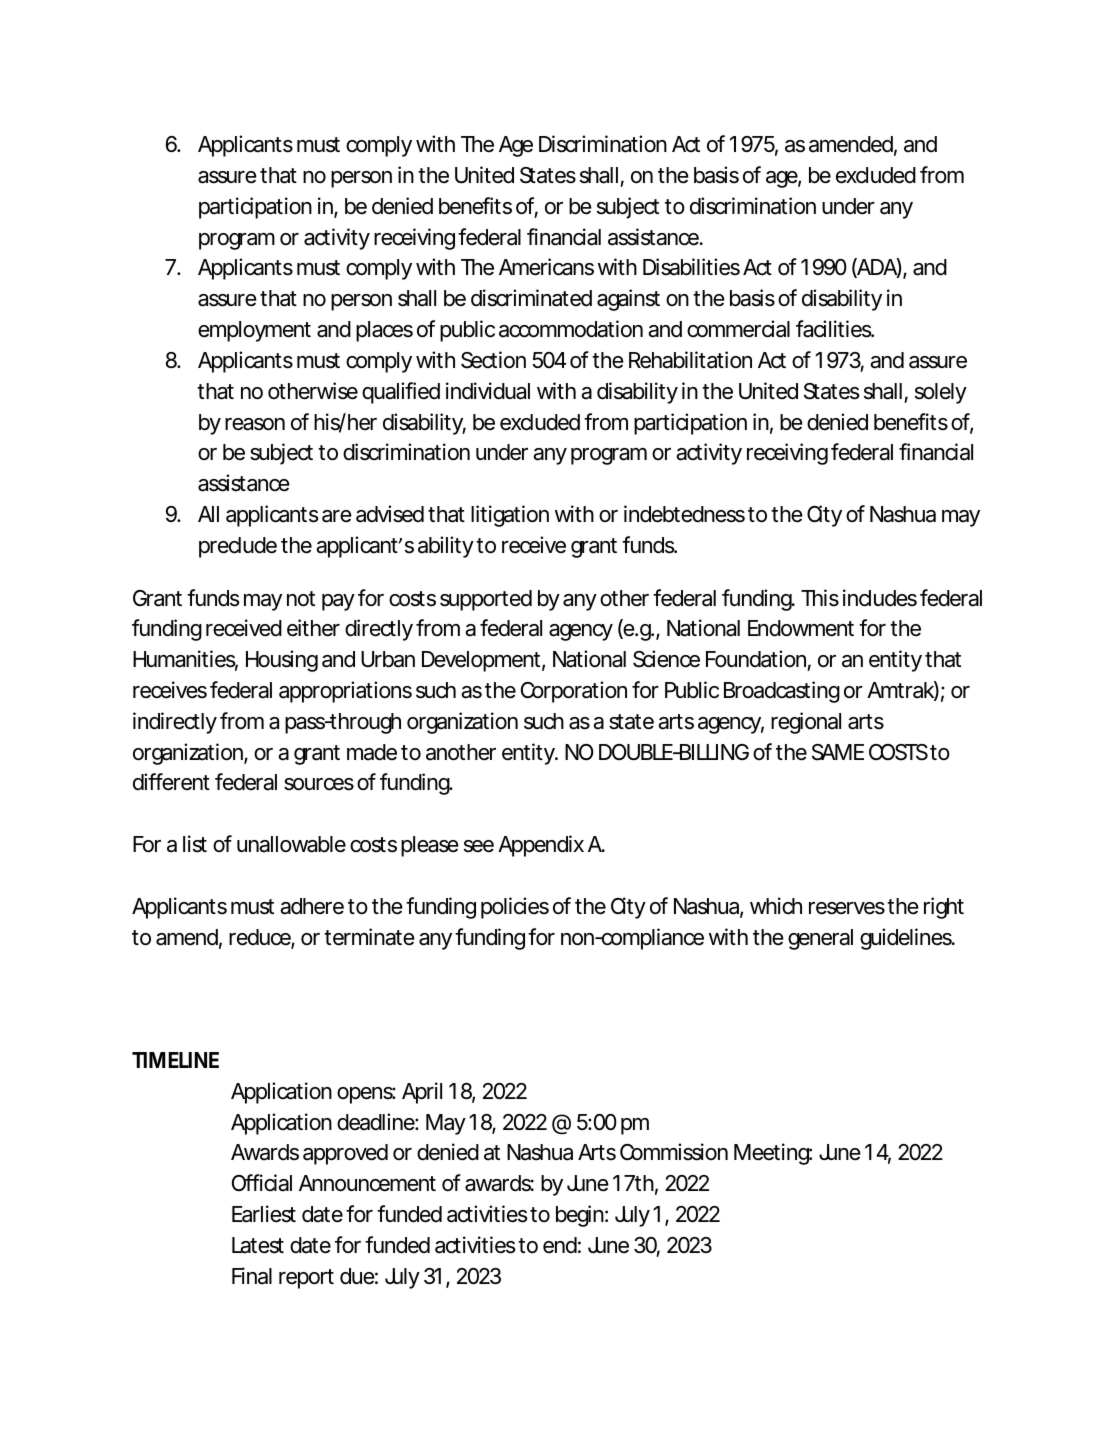  What do you see at coordinates (820, 939) in the screenshot?
I see `general` at bounding box center [820, 939].
